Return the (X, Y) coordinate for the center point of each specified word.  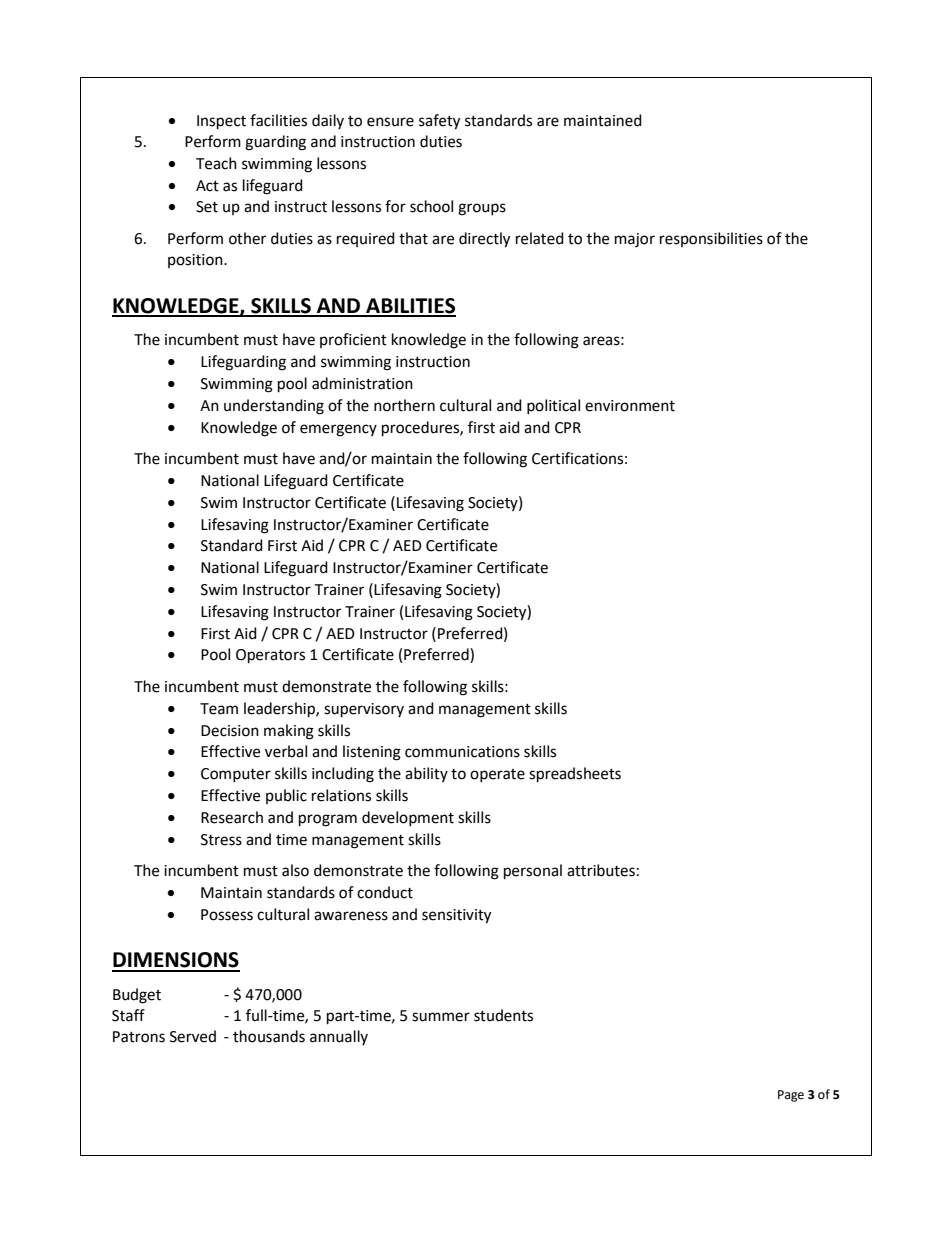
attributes (601, 870)
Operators (270, 656)
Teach (216, 163)
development (408, 818)
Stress (221, 840)
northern (404, 405)
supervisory (364, 710)
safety (439, 122)
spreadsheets (575, 775)
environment (630, 406)
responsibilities (711, 239)
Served (193, 1036)
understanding (274, 407)
